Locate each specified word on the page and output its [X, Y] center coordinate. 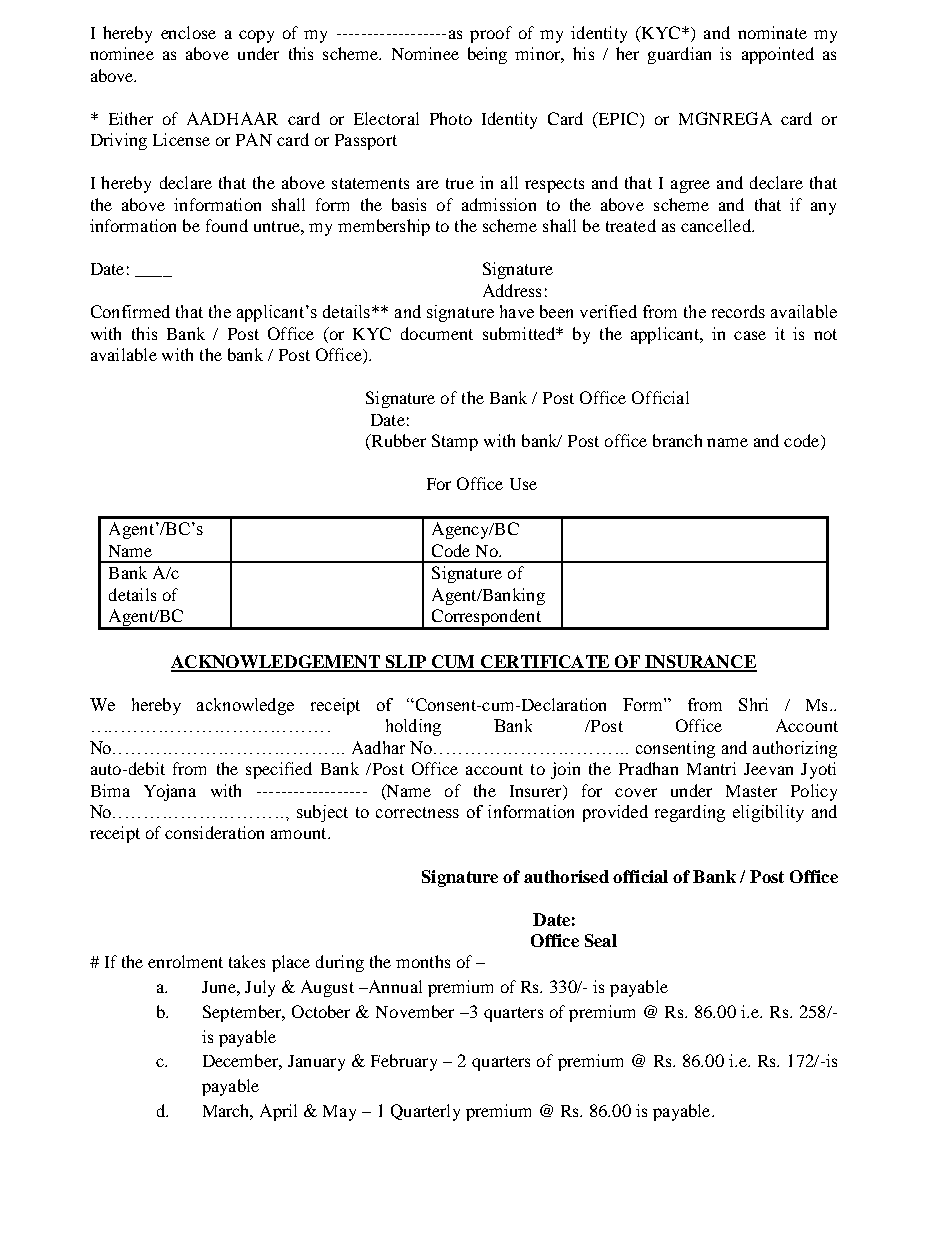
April [278, 1112]
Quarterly [425, 1112]
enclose [188, 32]
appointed [778, 55]
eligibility [768, 813]
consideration [214, 832]
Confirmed [130, 311]
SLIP [406, 663]
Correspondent [486, 619]
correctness [417, 812]
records [738, 311]
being [487, 55]
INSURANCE [700, 663]
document [437, 333]
